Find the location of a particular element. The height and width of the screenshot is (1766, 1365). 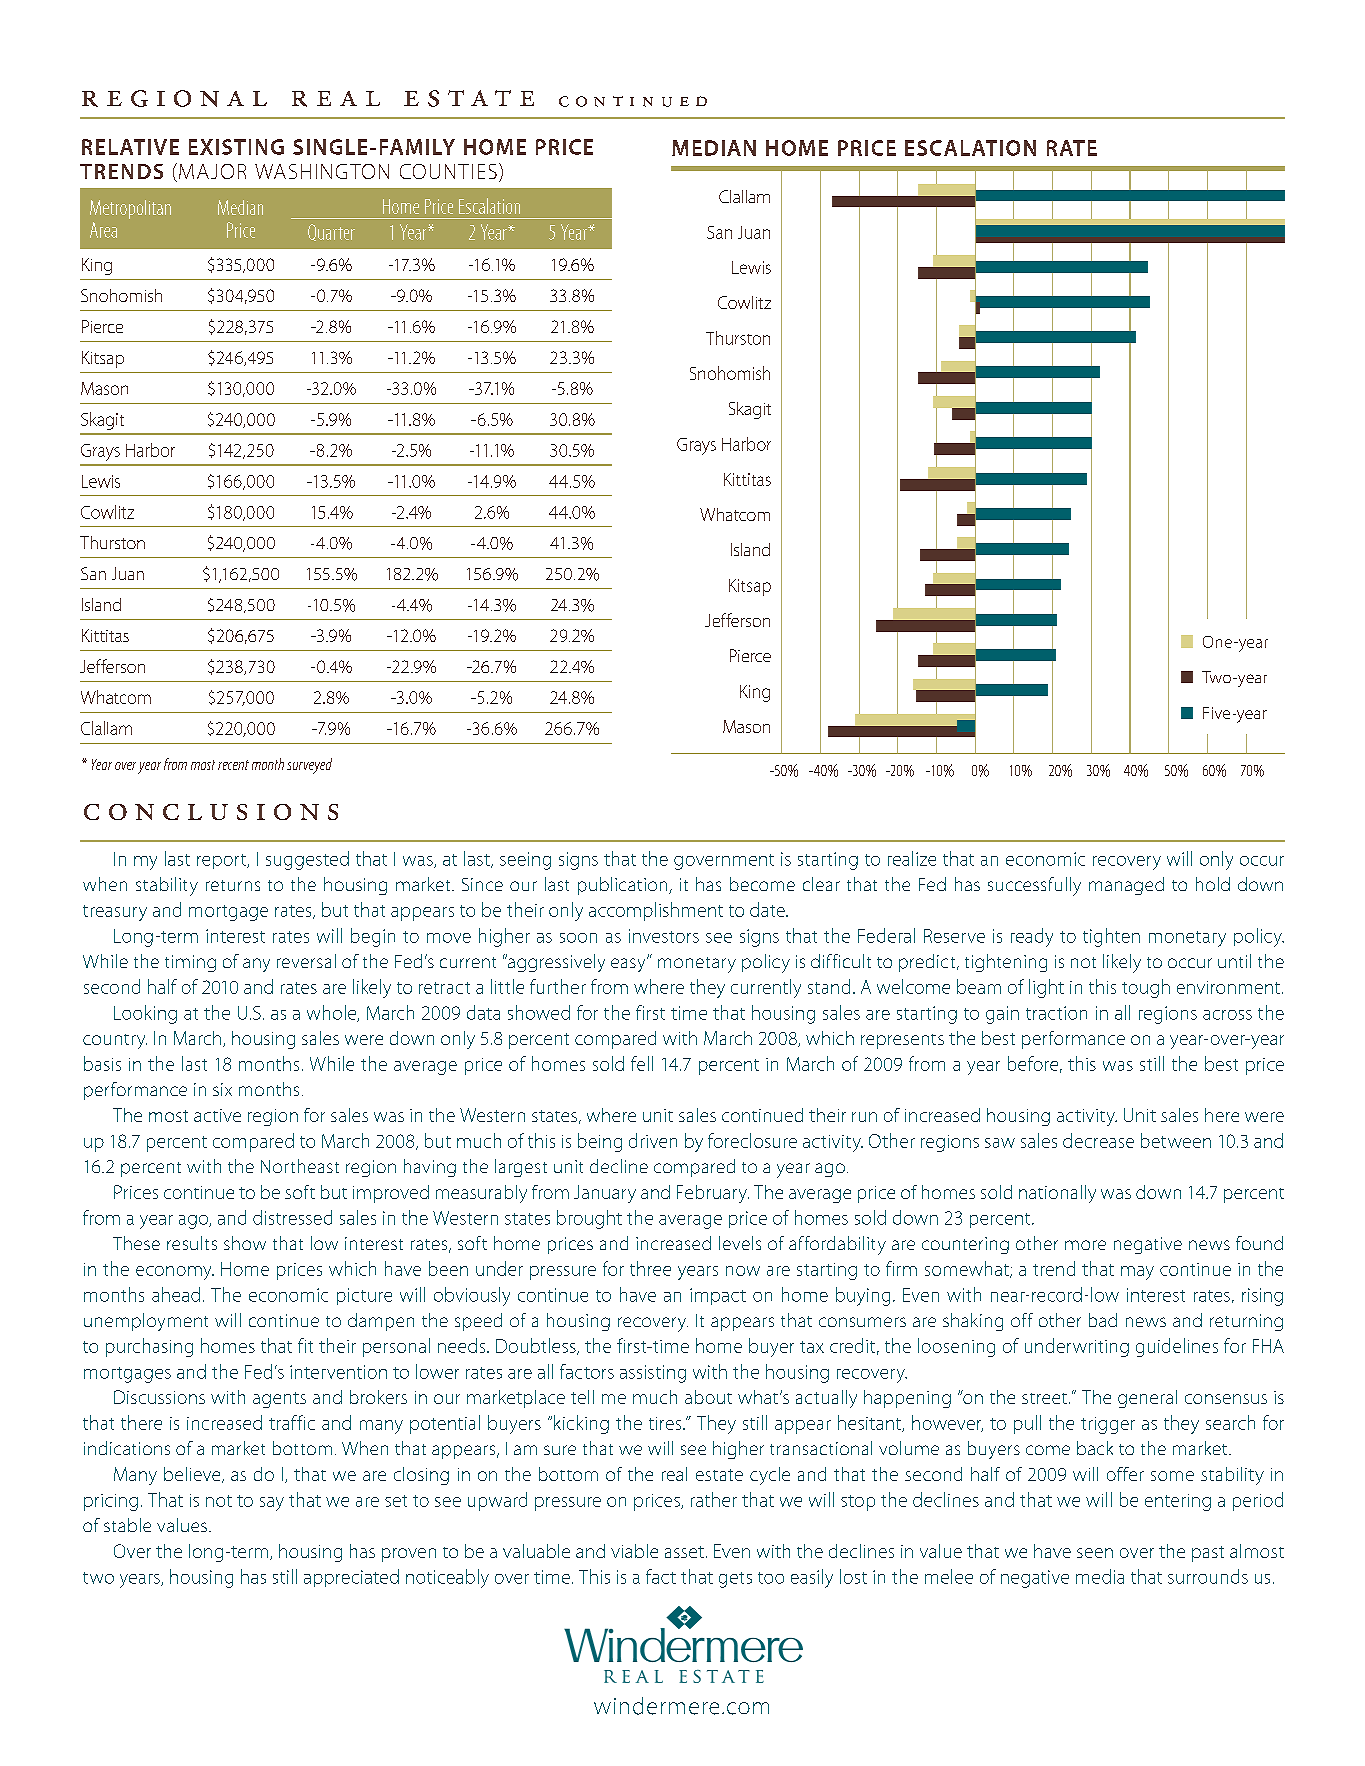

say is located at coordinates (272, 1504).
